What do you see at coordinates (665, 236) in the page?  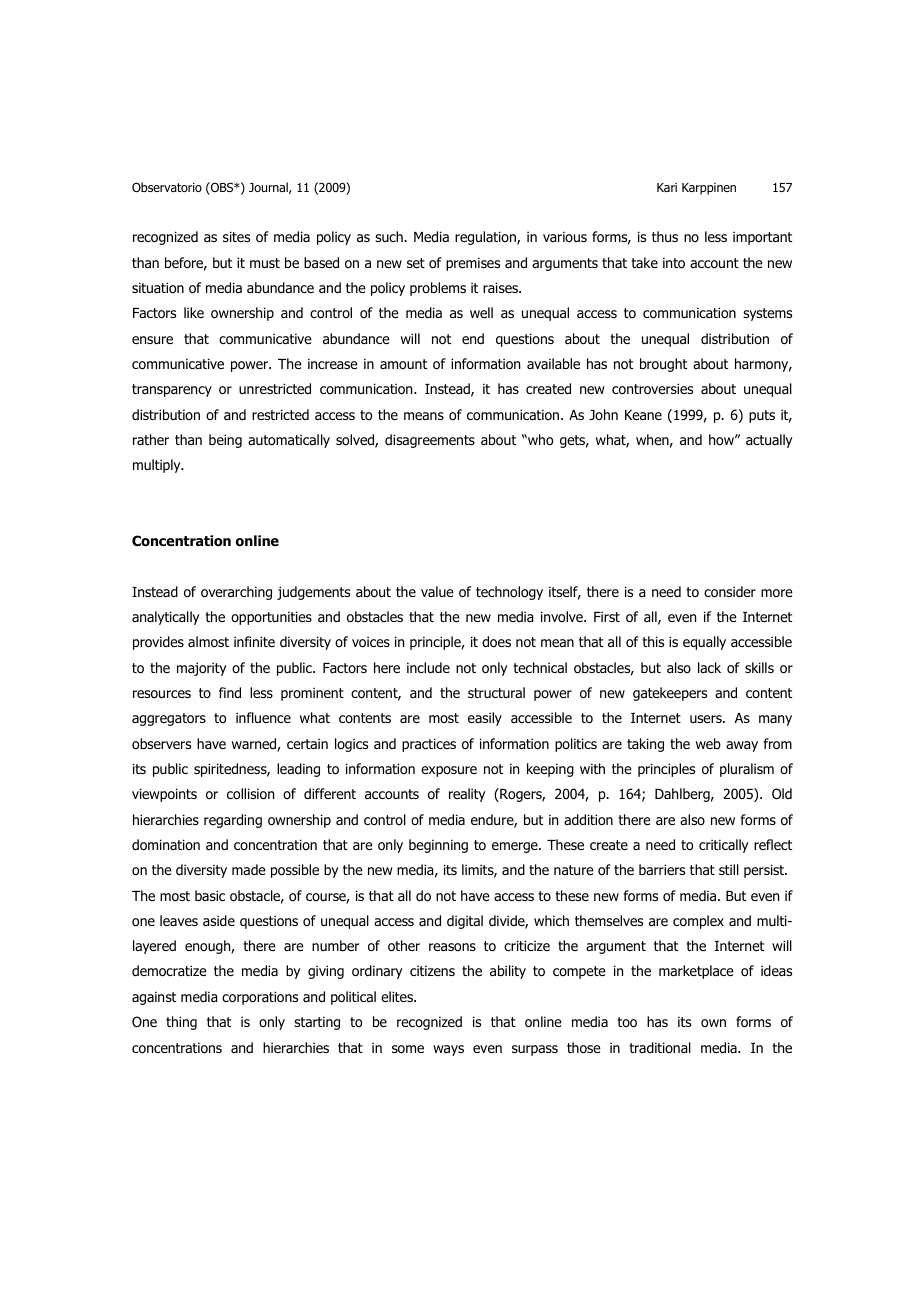 I see `thus` at bounding box center [665, 236].
